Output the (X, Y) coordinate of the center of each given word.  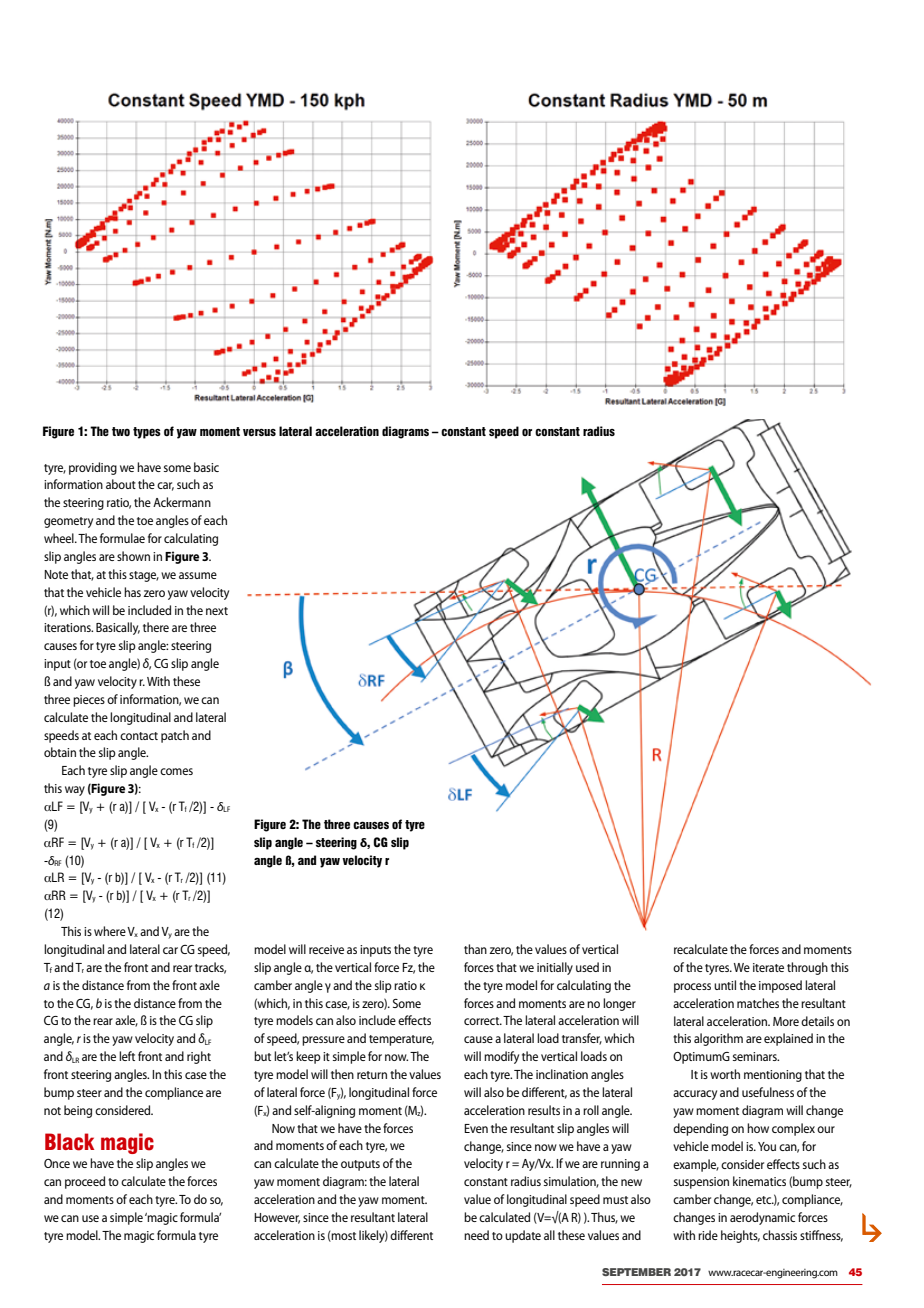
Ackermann (182, 502)
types (147, 433)
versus (259, 432)
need (476, 1235)
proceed (85, 1182)
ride (708, 1235)
